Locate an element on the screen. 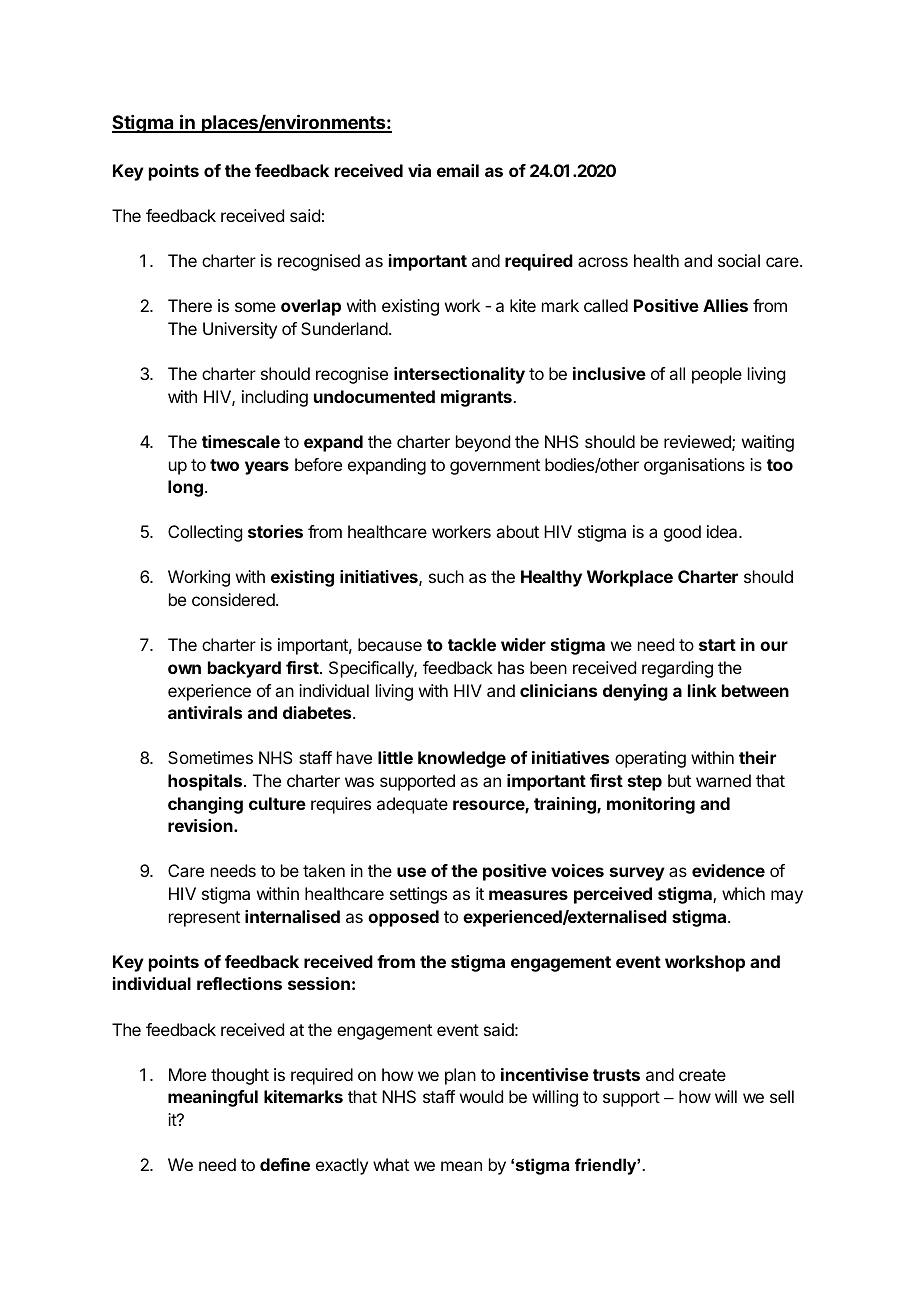 The width and height of the screenshot is (924, 1308). culture is located at coordinates (277, 803).
